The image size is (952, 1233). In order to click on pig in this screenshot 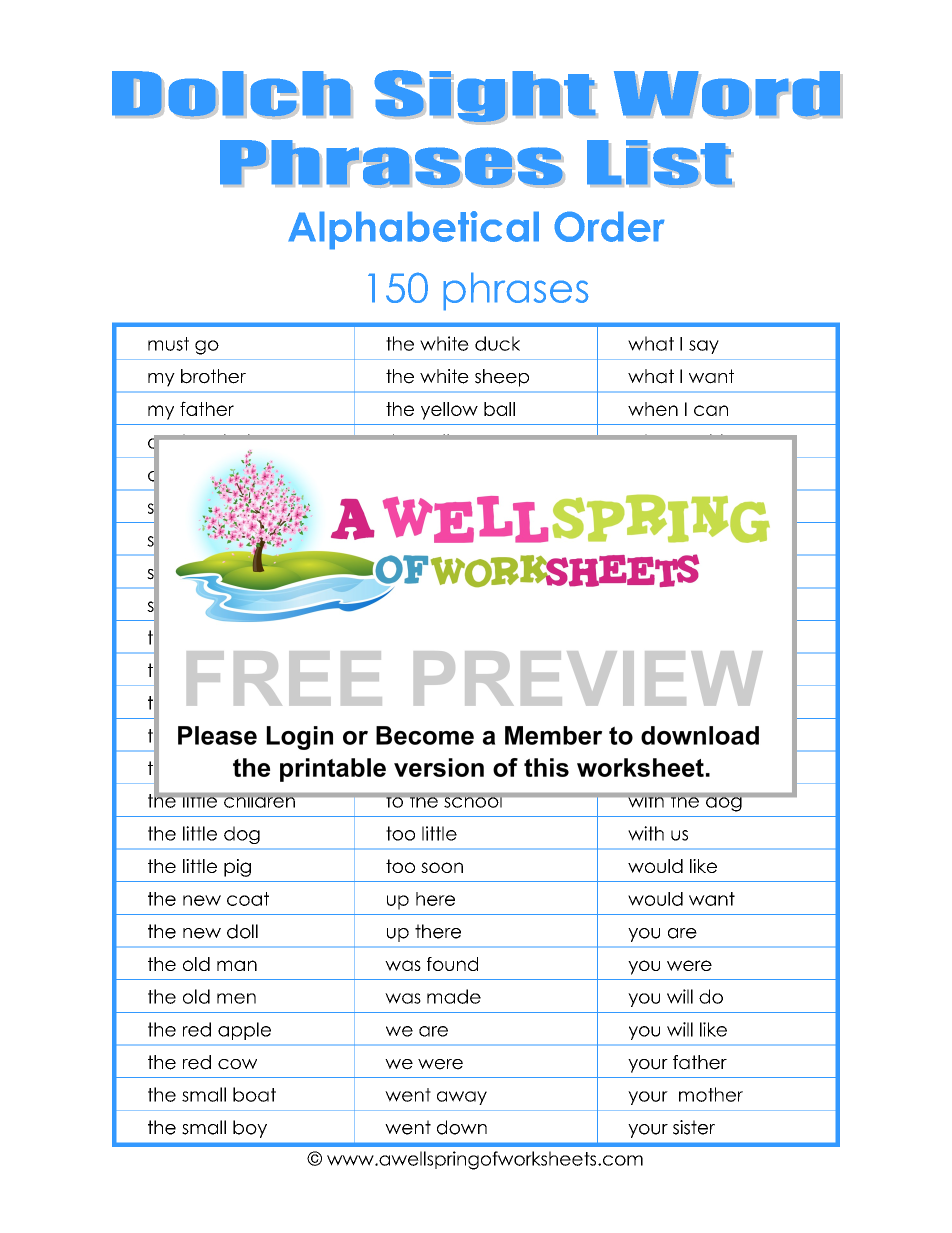, I will do `click(237, 868)`.
